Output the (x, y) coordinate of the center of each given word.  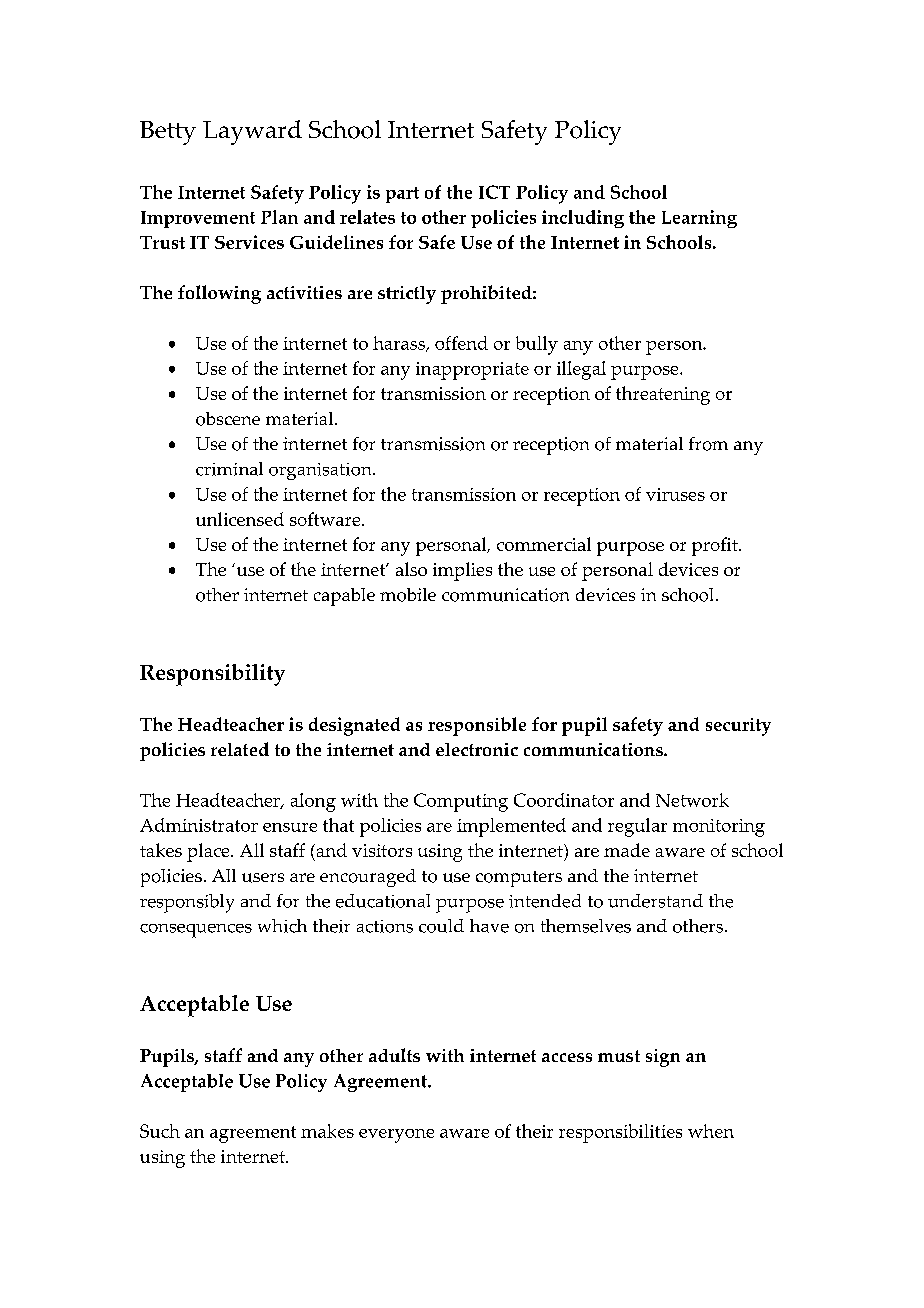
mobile (408, 595)
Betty (168, 133)
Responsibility (212, 675)
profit (716, 546)
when (711, 1131)
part (402, 195)
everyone (396, 1136)
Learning (699, 219)
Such (160, 1131)
